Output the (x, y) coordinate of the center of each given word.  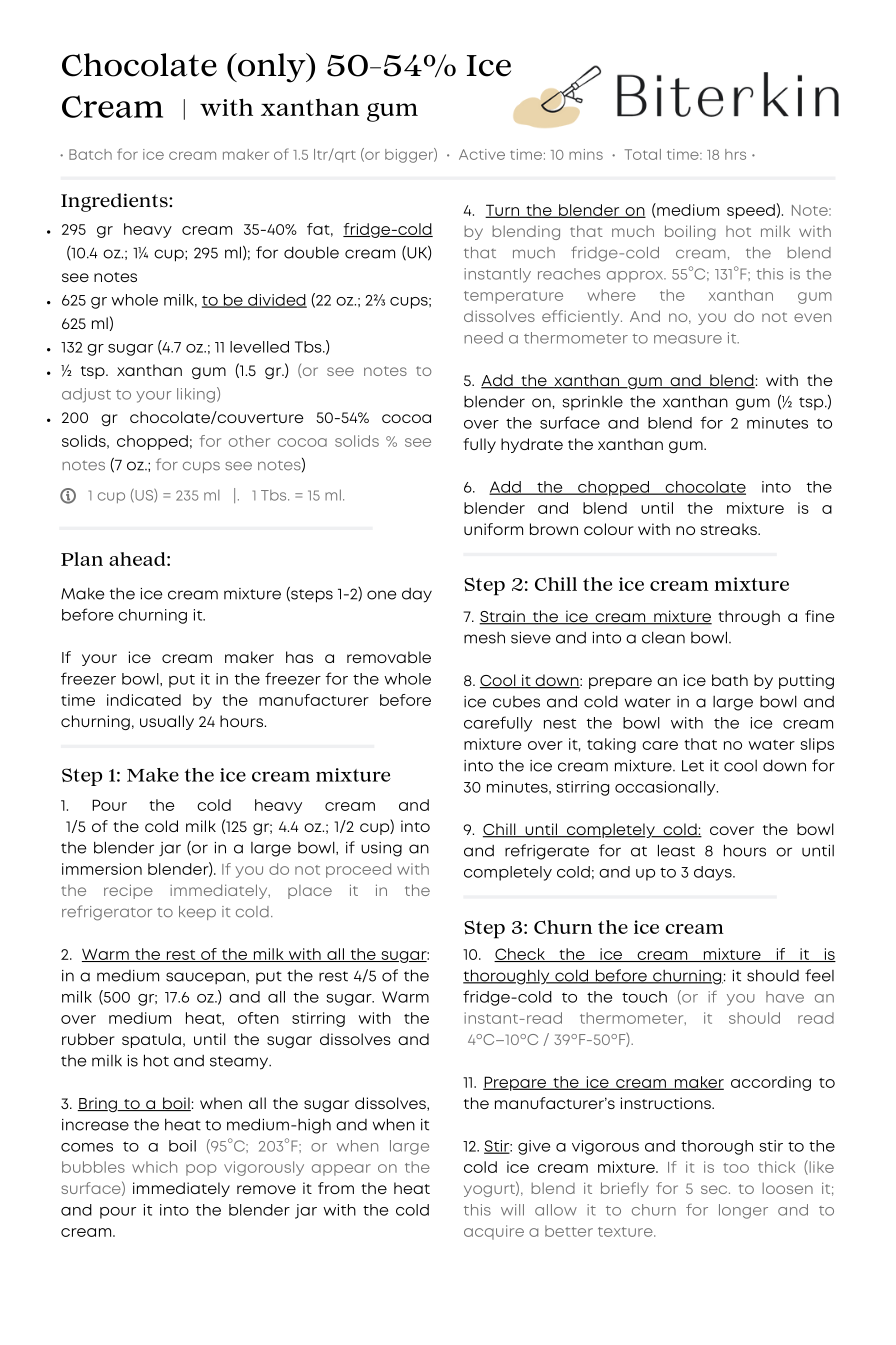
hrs (735, 154)
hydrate (532, 445)
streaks (730, 529)
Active (482, 154)
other (249, 441)
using (381, 849)
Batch (90, 154)
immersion (102, 869)
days (714, 873)
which (154, 1167)
